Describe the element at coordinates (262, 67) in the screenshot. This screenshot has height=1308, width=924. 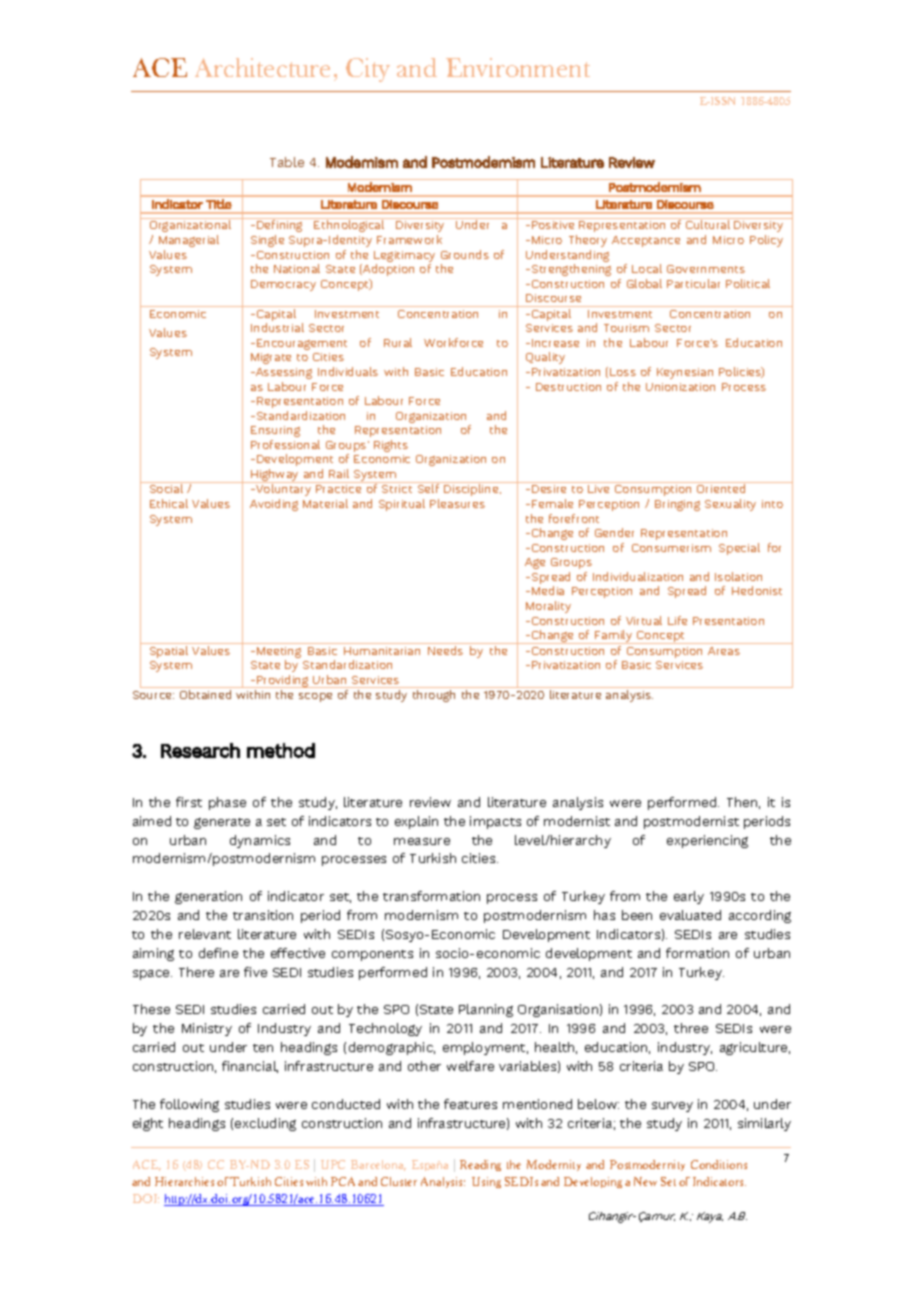
I see `Architecture` at that location.
